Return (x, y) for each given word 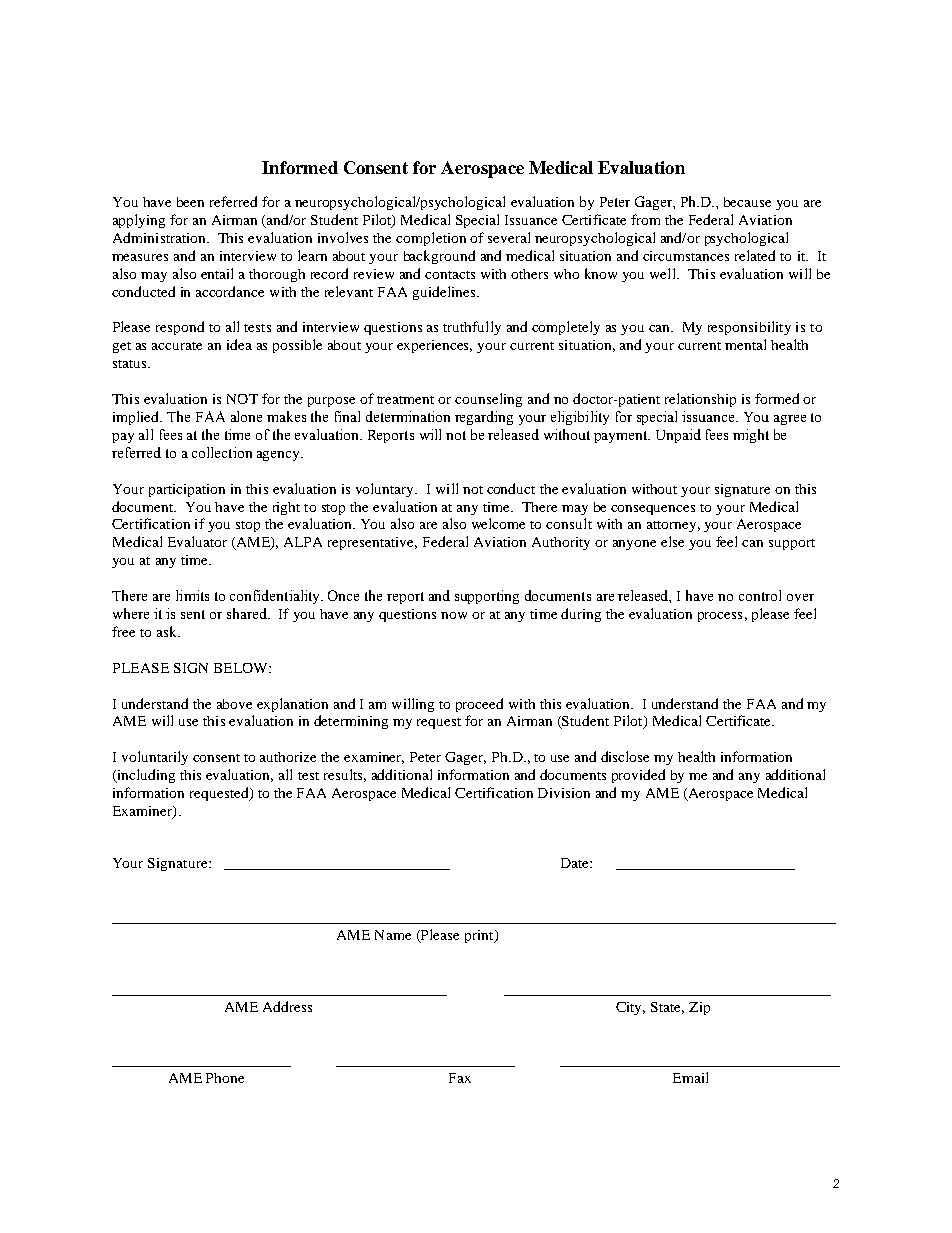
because (747, 202)
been (190, 202)
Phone (225, 1078)
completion (431, 239)
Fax (460, 1078)
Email (690, 1077)
